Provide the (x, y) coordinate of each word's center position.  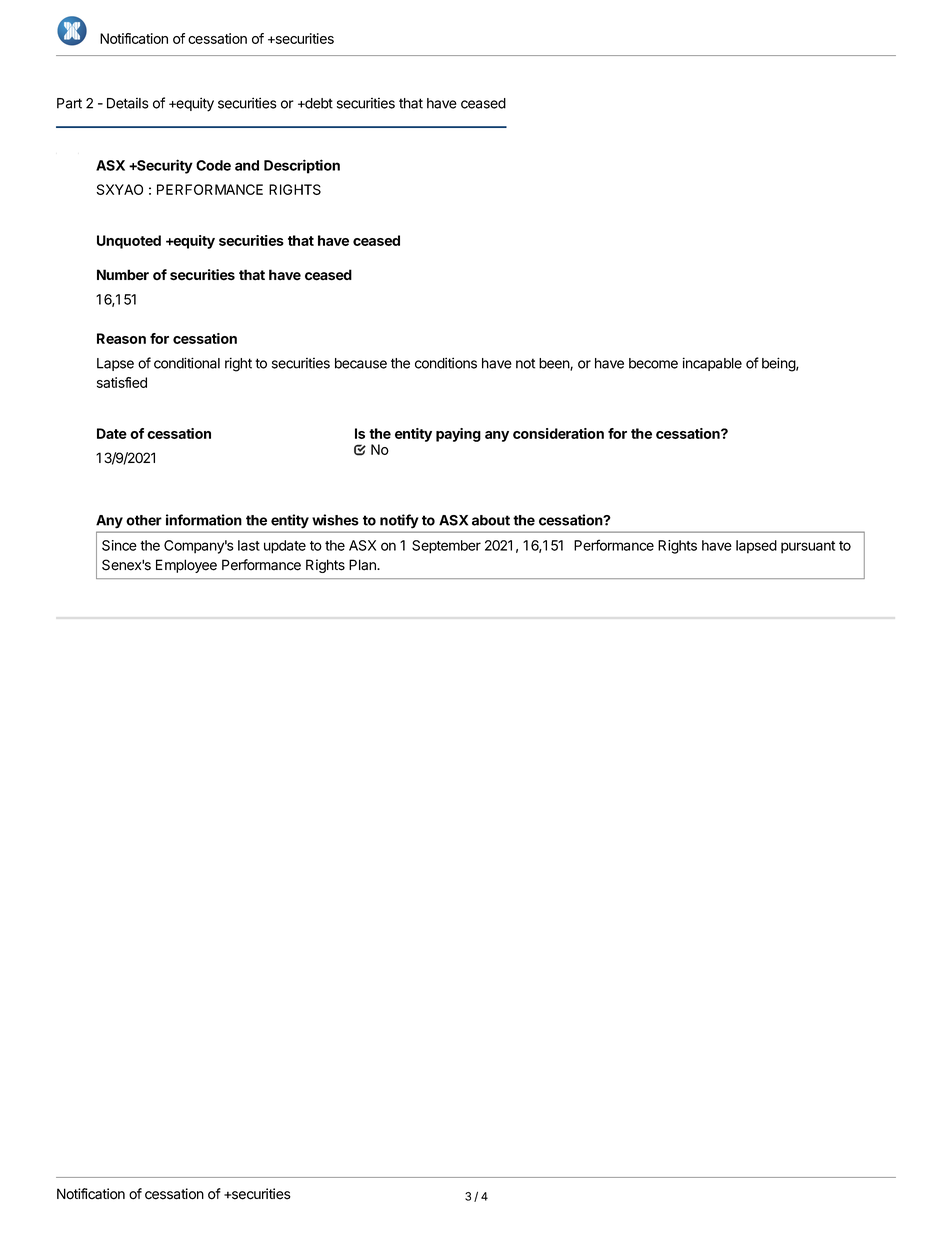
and (247, 165)
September (446, 547)
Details (127, 103)
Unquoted (129, 242)
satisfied (122, 382)
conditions (446, 363)
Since (119, 545)
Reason (121, 338)
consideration (558, 433)
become (653, 363)
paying (458, 435)
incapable (712, 364)
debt (318, 103)
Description (302, 166)
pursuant (808, 547)
